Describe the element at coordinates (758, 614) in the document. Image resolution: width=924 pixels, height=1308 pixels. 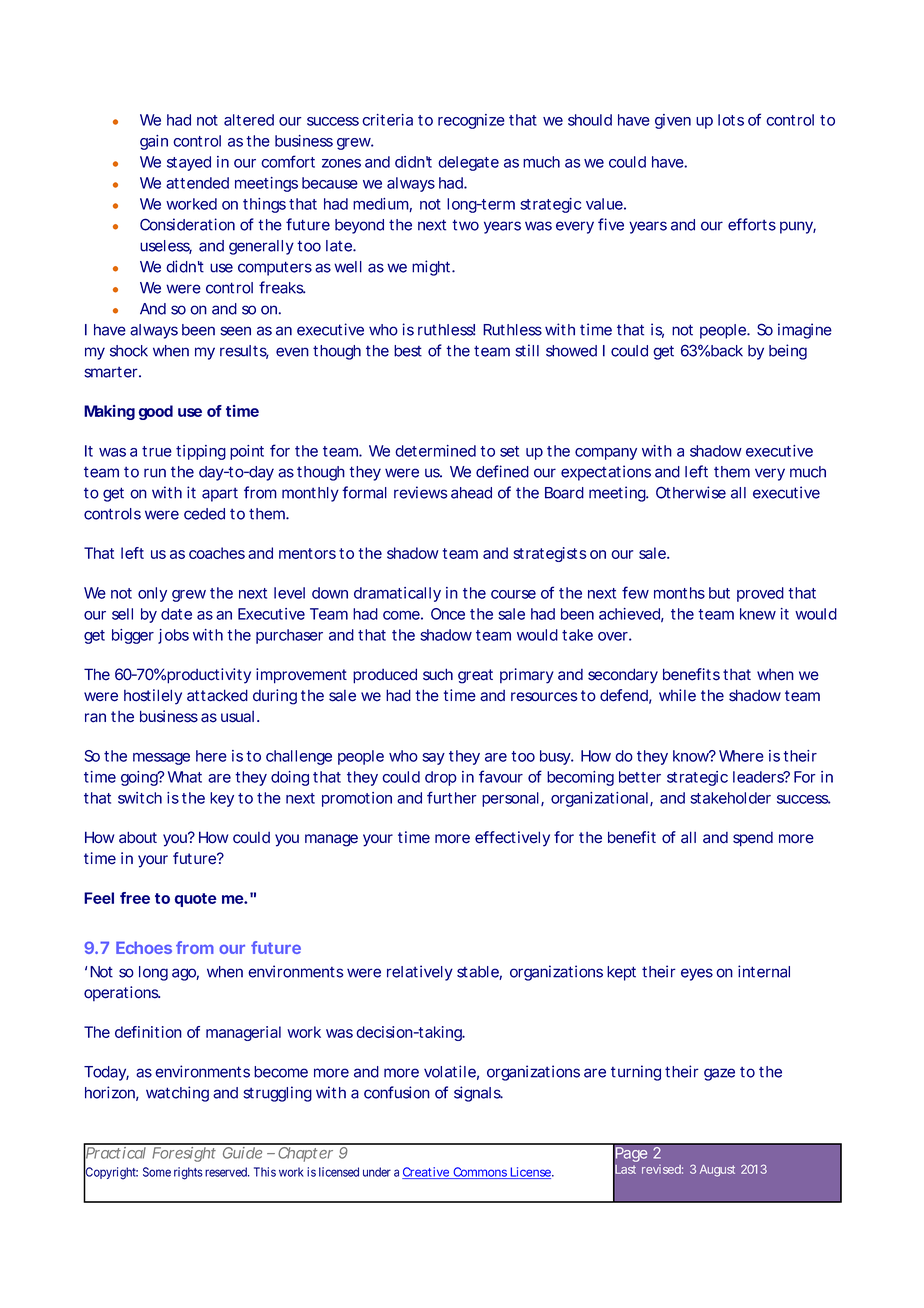
I see `knew` at that location.
